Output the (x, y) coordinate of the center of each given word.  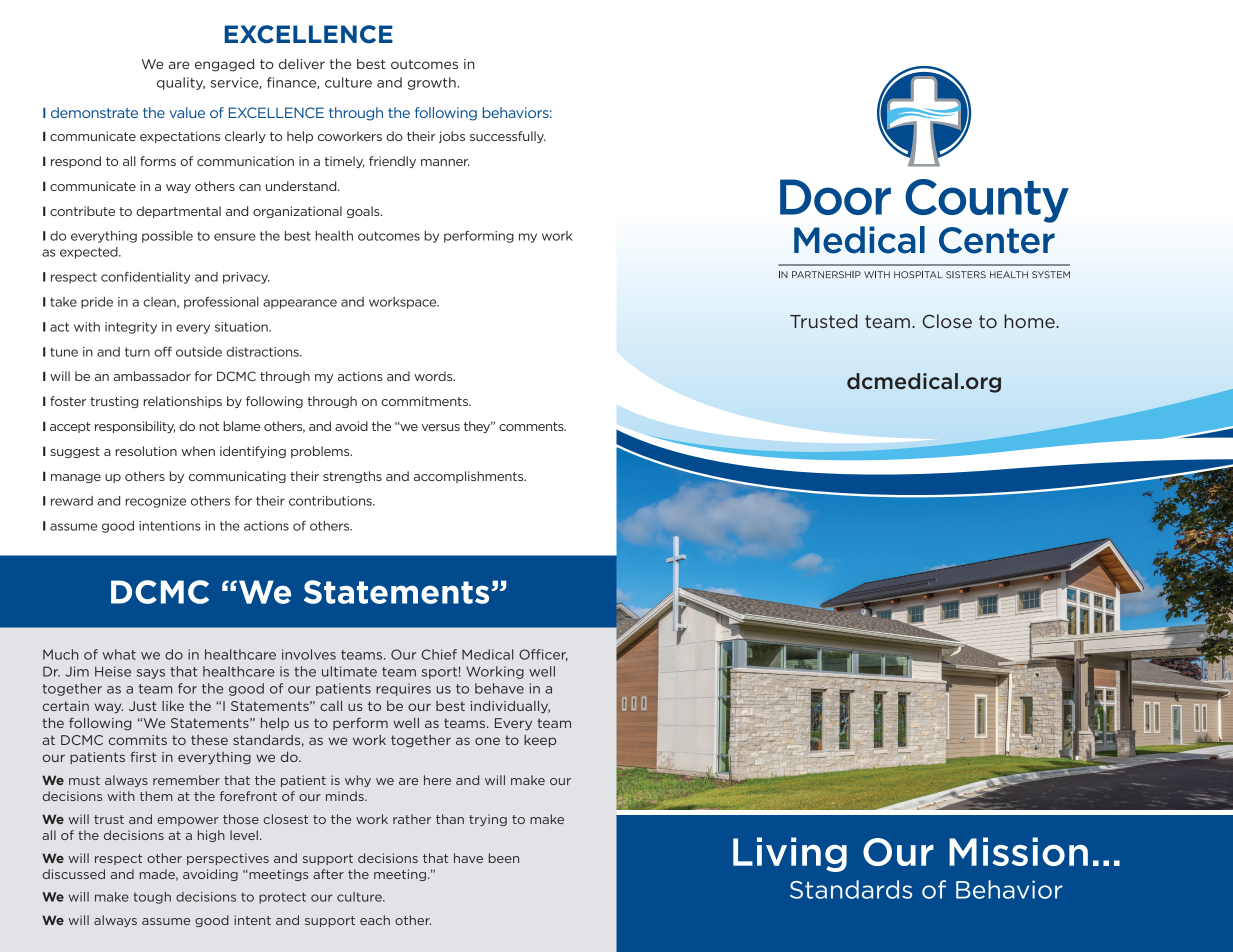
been (504, 858)
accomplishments (470, 477)
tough (152, 898)
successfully (508, 137)
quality (181, 83)
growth (433, 83)
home (1030, 321)
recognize (156, 502)
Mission (1018, 851)
